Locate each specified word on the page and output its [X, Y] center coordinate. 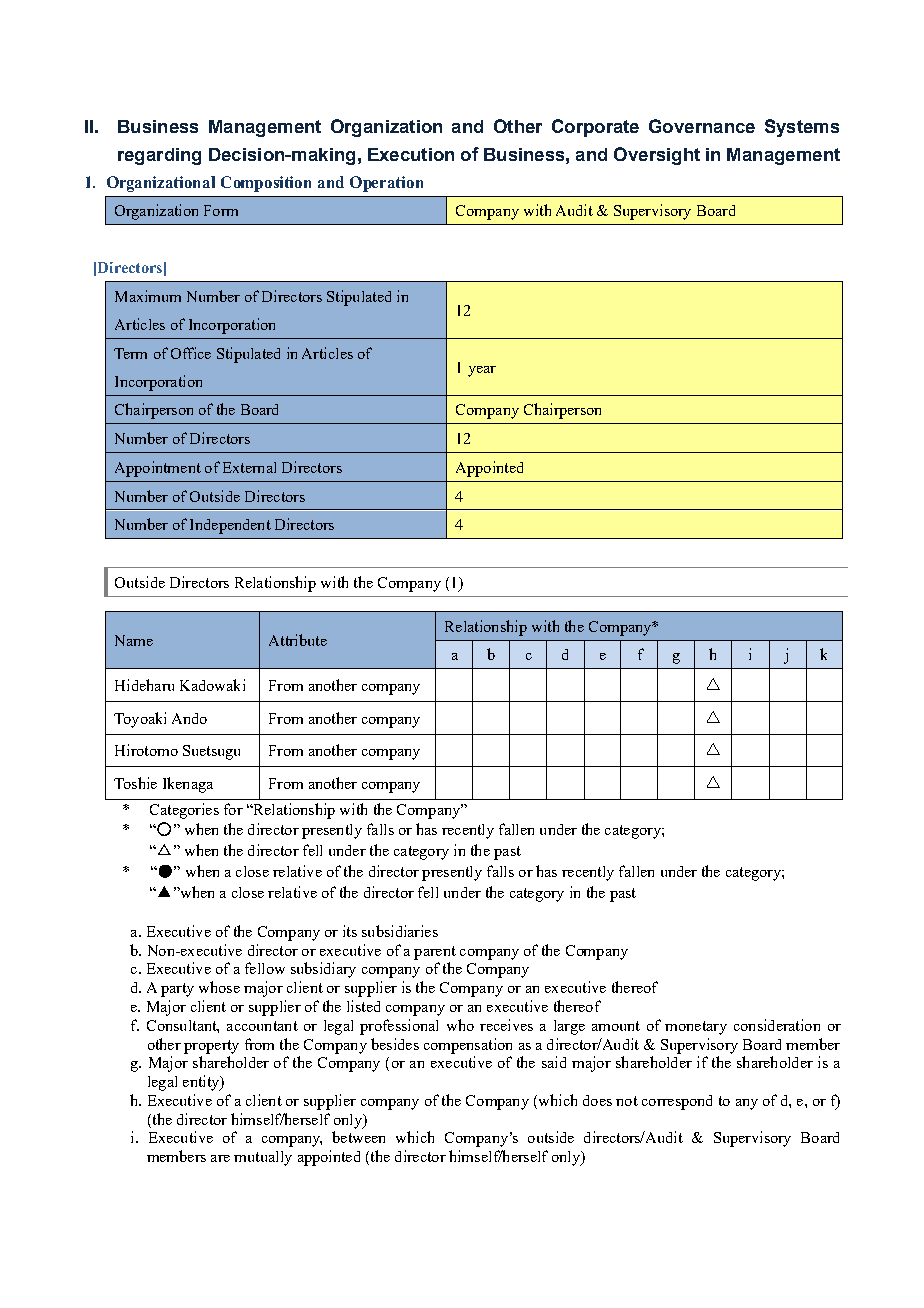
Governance [702, 126]
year [482, 371]
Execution [411, 154]
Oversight [657, 156]
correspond [677, 1102]
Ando [189, 718]
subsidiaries [400, 931]
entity [202, 1083]
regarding [159, 156]
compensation [468, 1046]
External [249, 467]
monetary [696, 1028]
